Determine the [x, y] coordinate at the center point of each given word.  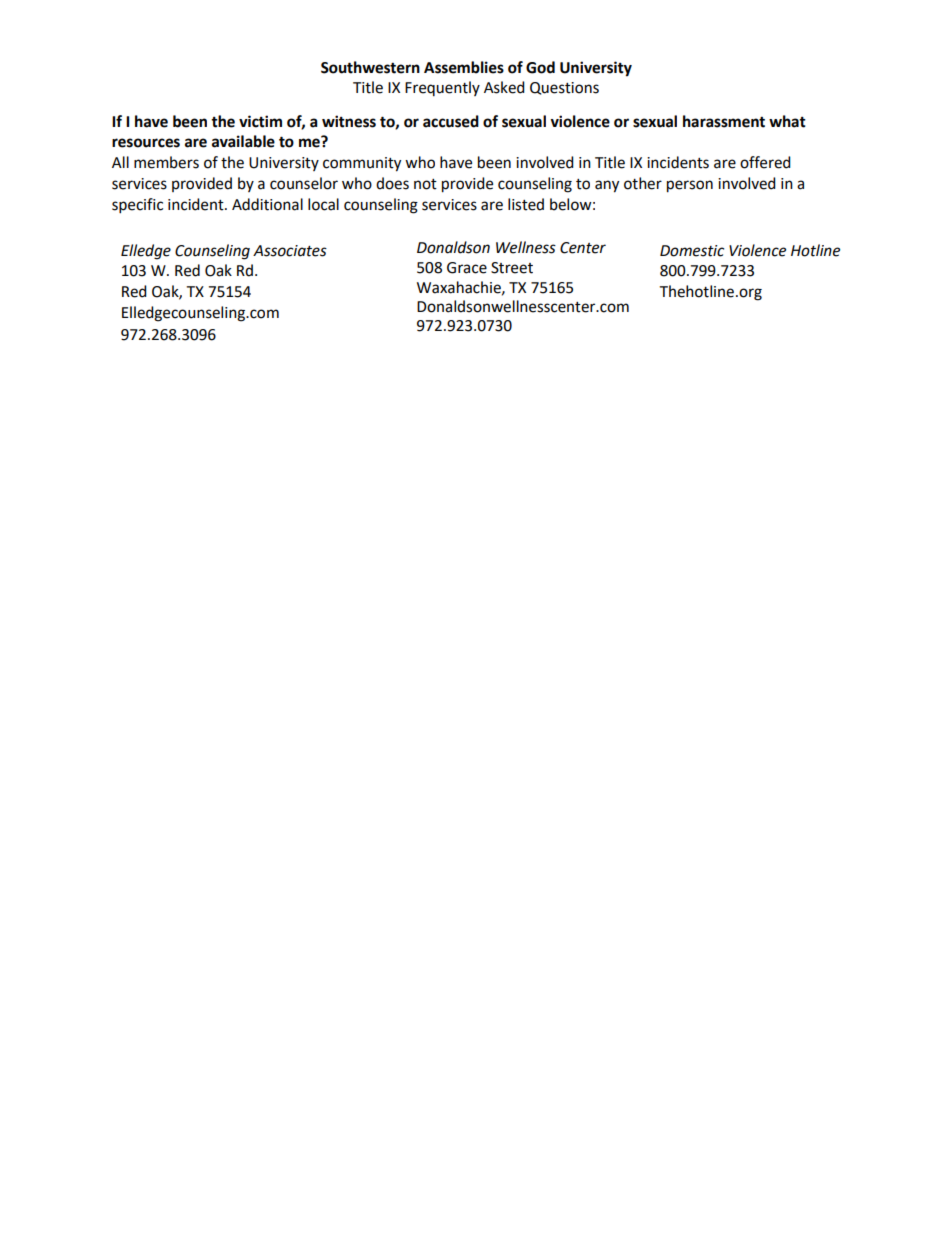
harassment [724, 121]
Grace [467, 268]
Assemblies [464, 67]
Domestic [692, 251]
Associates [290, 251]
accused [451, 121]
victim [260, 121]
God [540, 67]
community [362, 164]
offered [765, 162]
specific [137, 206]
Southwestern [370, 67]
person [690, 186]
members [166, 162]
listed [526, 204]
